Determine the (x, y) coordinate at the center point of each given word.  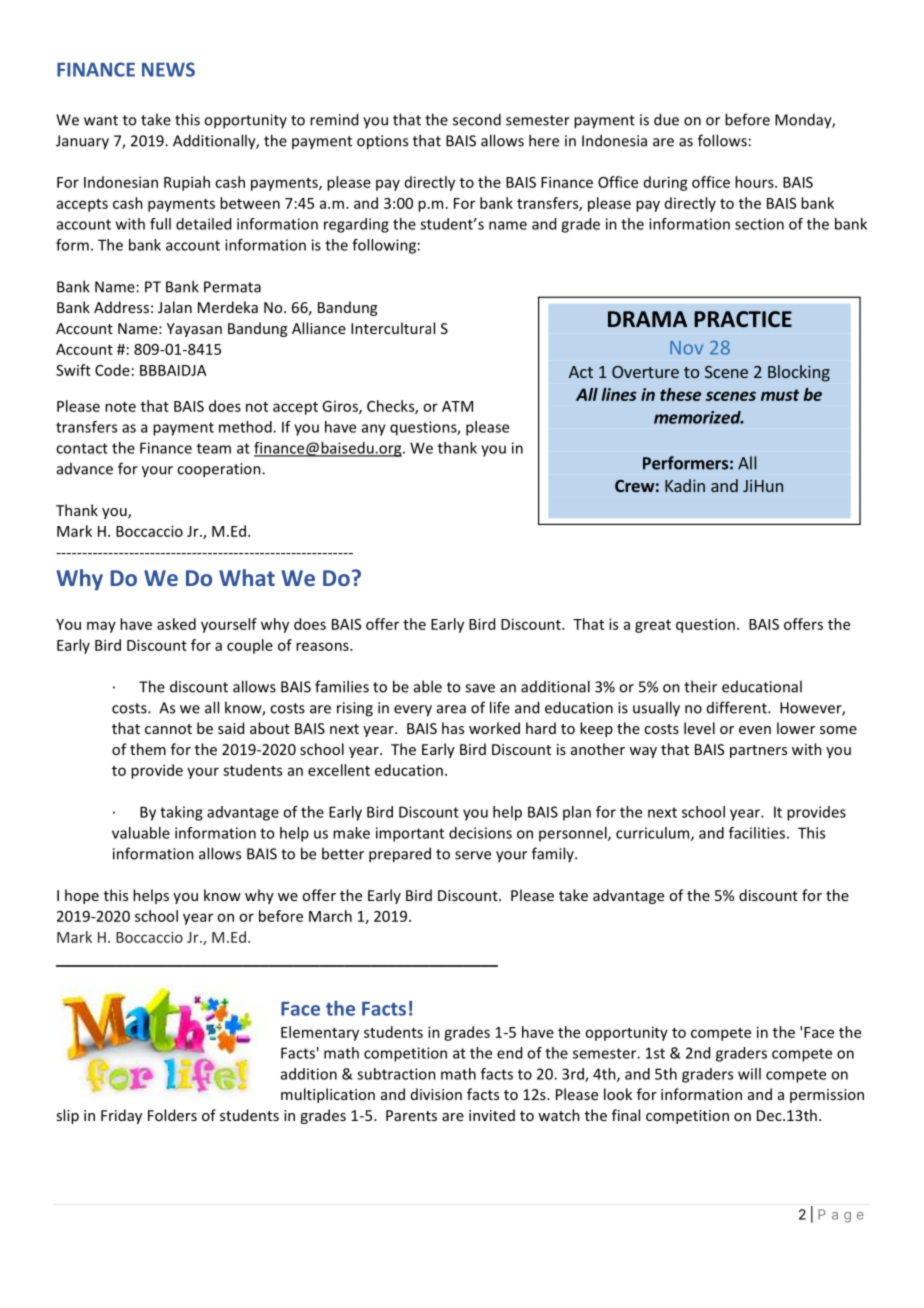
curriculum (654, 834)
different (738, 707)
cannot (168, 729)
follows (722, 140)
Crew (635, 486)
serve (473, 855)
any (374, 430)
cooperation (220, 470)
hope (82, 896)
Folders (172, 1115)
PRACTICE (743, 319)
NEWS (168, 69)
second (477, 119)
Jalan (175, 307)
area (451, 709)
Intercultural (393, 328)
